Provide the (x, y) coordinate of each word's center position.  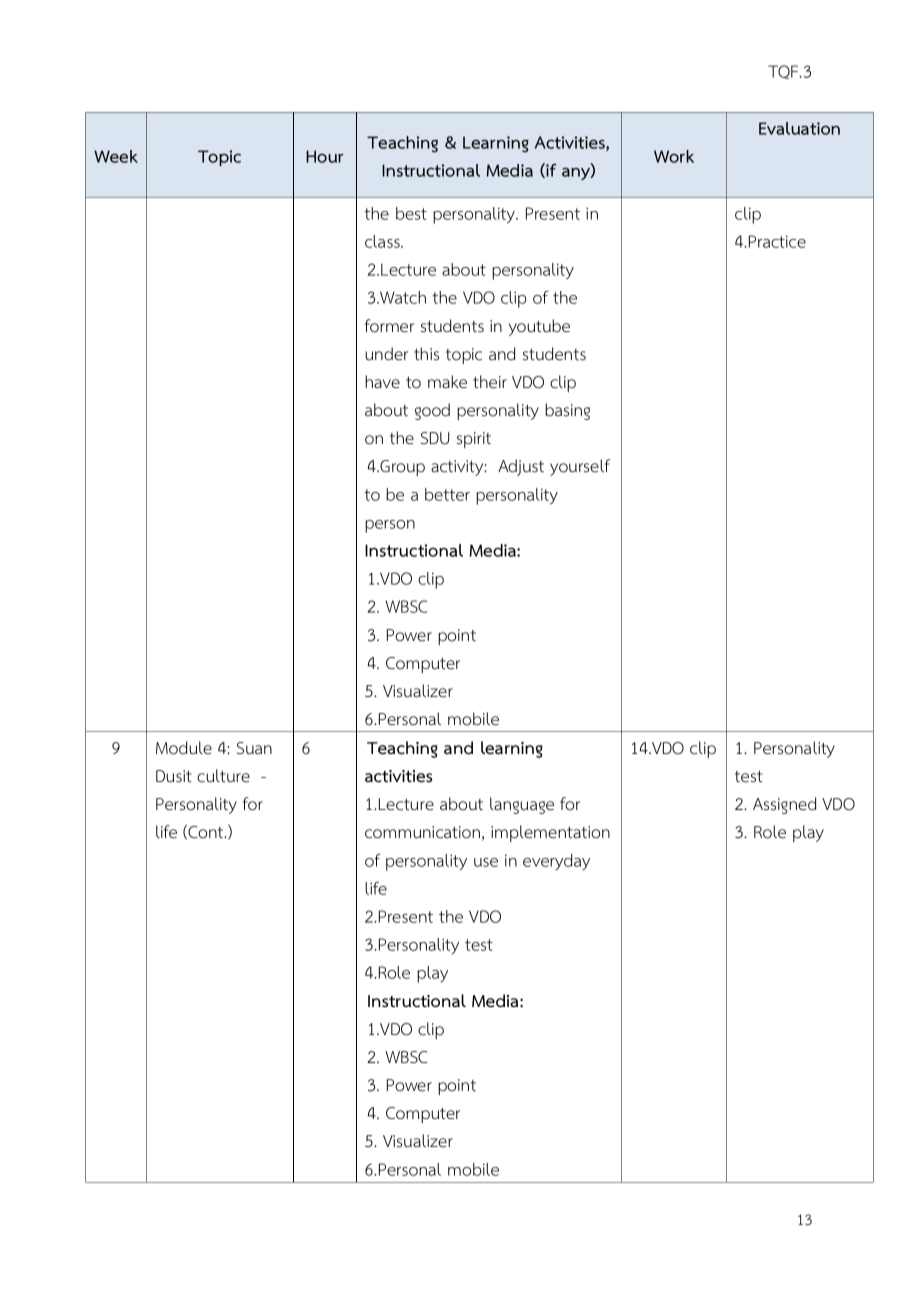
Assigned (784, 805)
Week (116, 156)
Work (674, 156)
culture (223, 776)
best (411, 213)
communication (422, 832)
